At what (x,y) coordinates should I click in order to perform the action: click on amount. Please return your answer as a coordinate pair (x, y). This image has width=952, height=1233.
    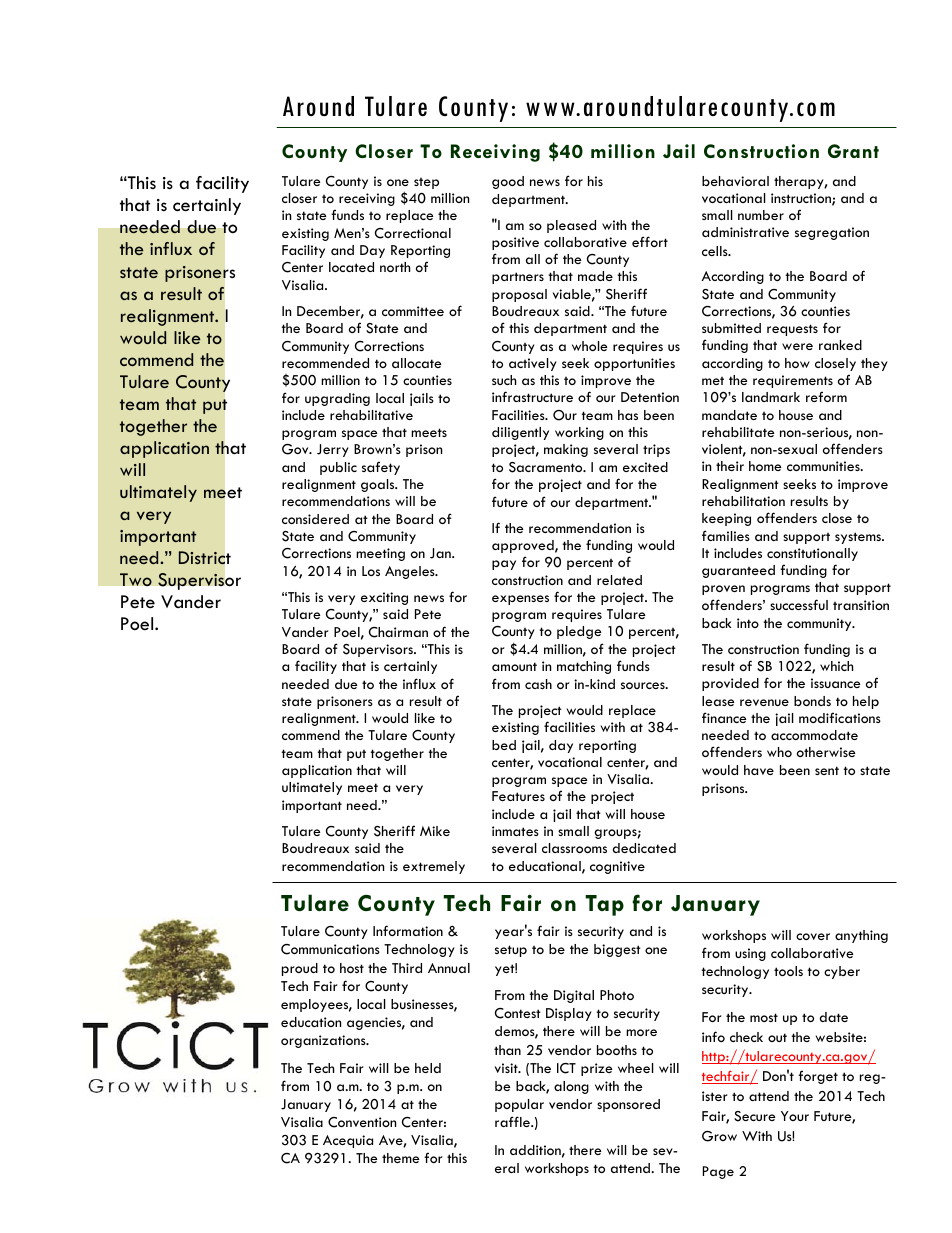
    Looking at the image, I should click on (514, 666).
